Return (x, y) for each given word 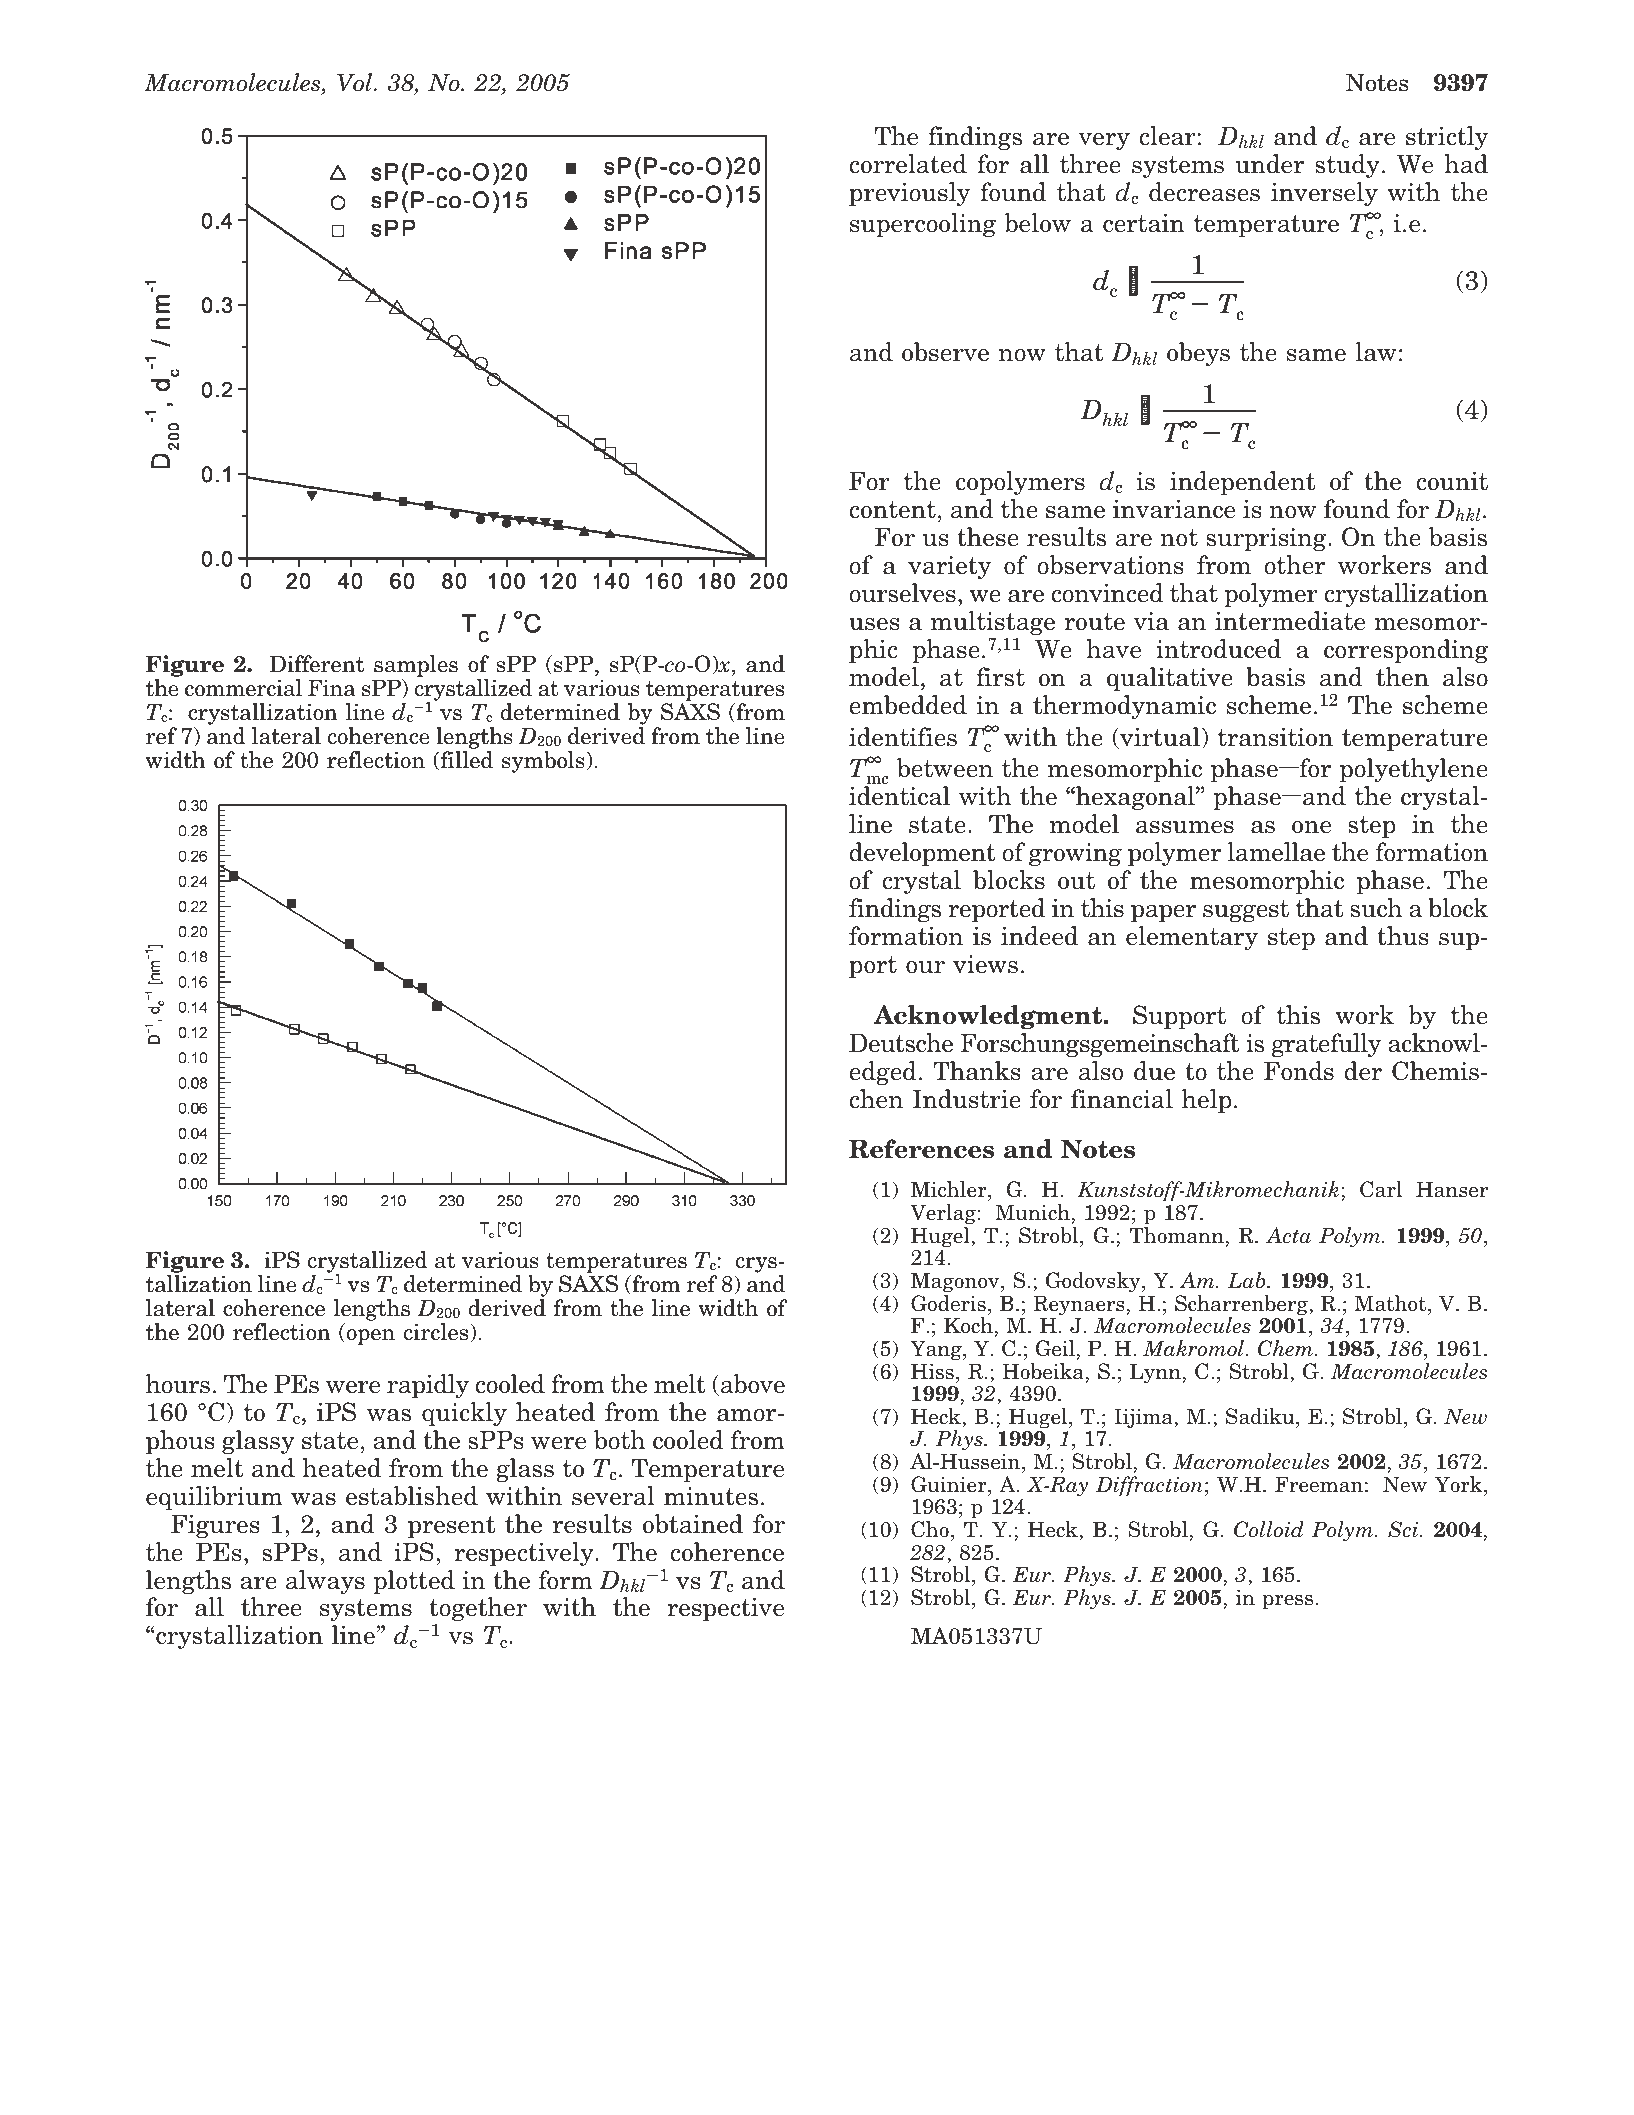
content (892, 510)
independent (1242, 483)
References (921, 1149)
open (369, 1337)
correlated (908, 164)
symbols (544, 762)
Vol (356, 82)
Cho (930, 1529)
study (1347, 166)
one (1311, 827)
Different (317, 664)
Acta (1288, 1235)
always (325, 1582)
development (922, 854)
